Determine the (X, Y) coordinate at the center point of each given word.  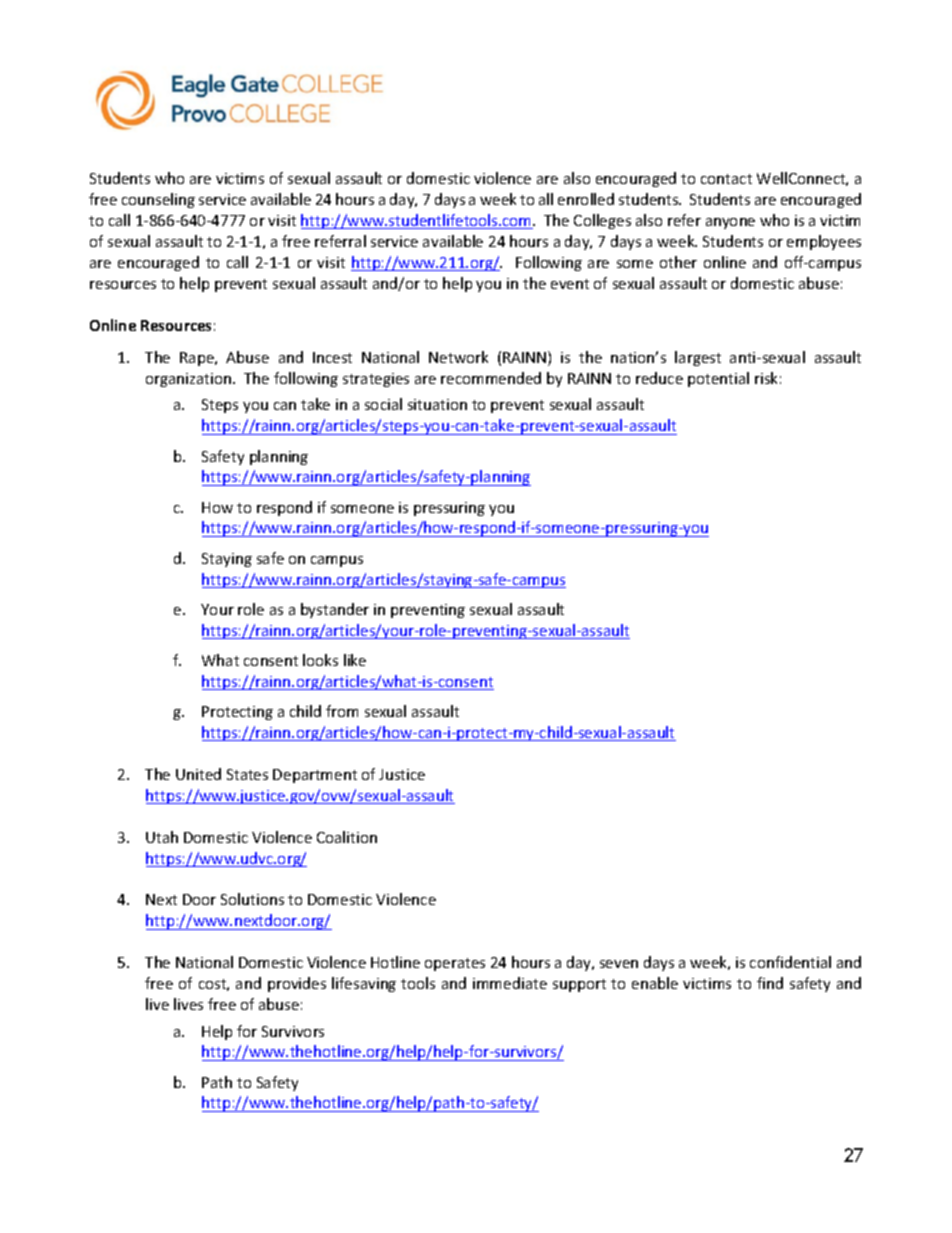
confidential (790, 962)
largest (698, 358)
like (355, 660)
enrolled (586, 199)
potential (718, 379)
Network (458, 357)
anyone (730, 223)
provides (297, 984)
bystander (335, 610)
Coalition (347, 837)
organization (190, 380)
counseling (158, 200)
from (342, 711)
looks (320, 660)
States (247, 774)
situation (437, 404)
